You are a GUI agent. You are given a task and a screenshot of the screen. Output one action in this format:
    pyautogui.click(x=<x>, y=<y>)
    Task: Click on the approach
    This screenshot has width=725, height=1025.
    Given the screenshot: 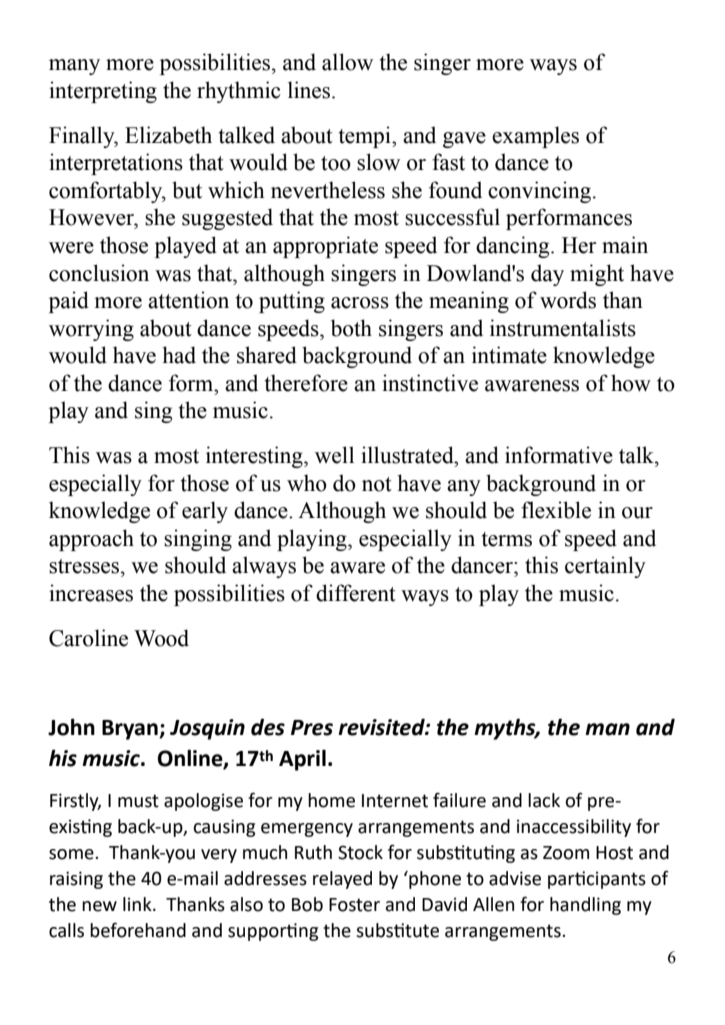 What is the action you would take?
    pyautogui.click(x=91, y=540)
